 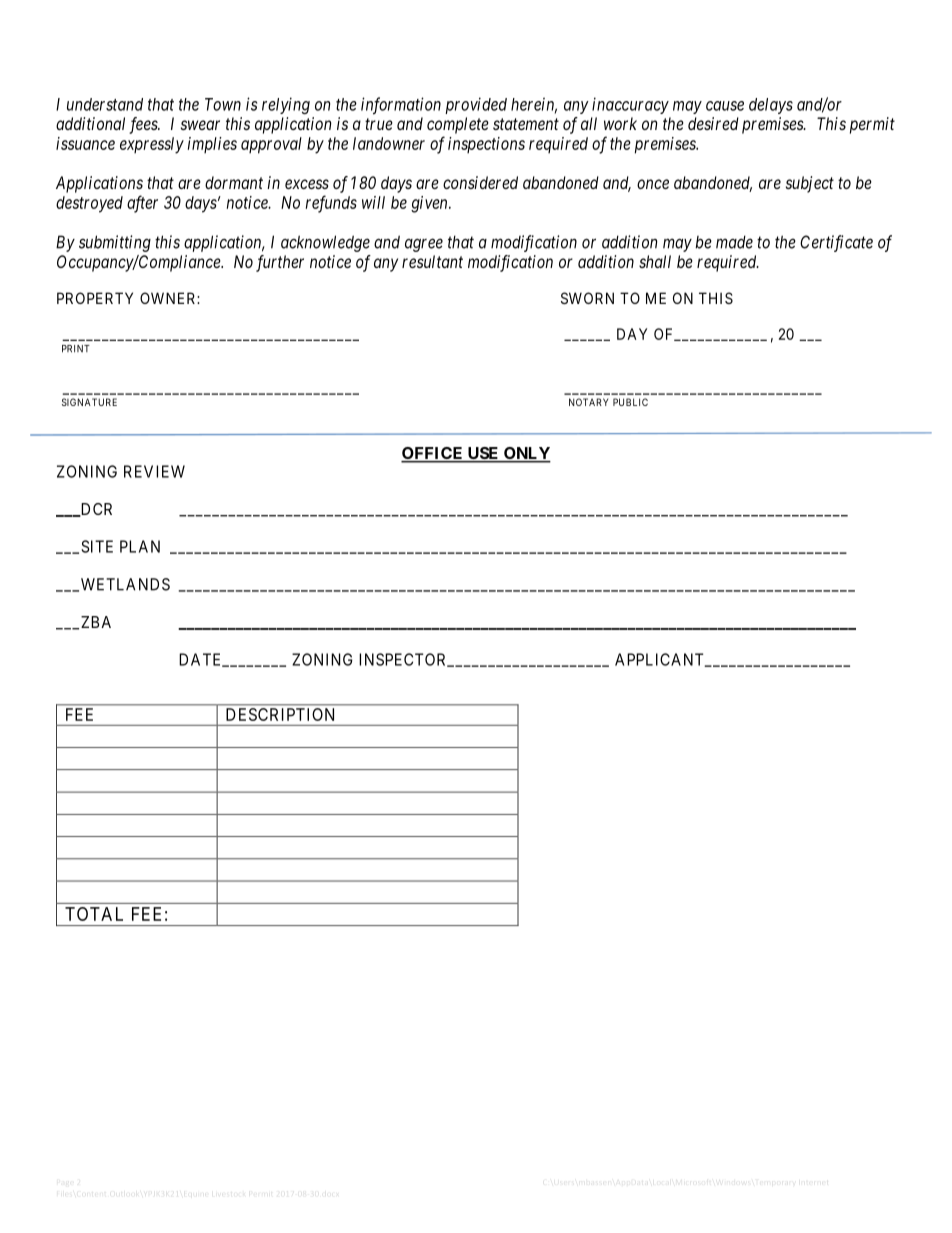 I want to click on complete, so click(x=458, y=125).
